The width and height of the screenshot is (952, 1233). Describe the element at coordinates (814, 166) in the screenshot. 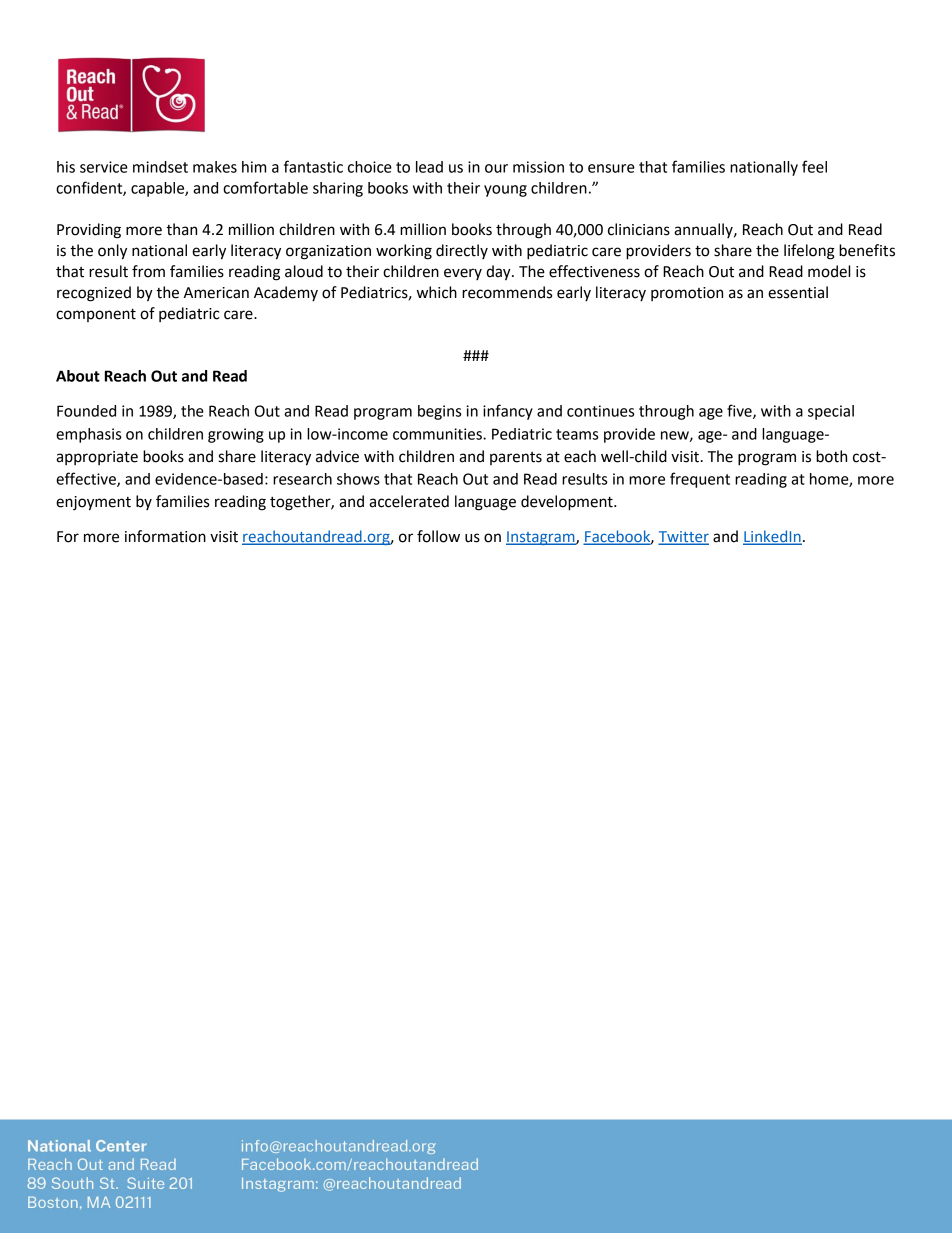

I see `feel` at that location.
